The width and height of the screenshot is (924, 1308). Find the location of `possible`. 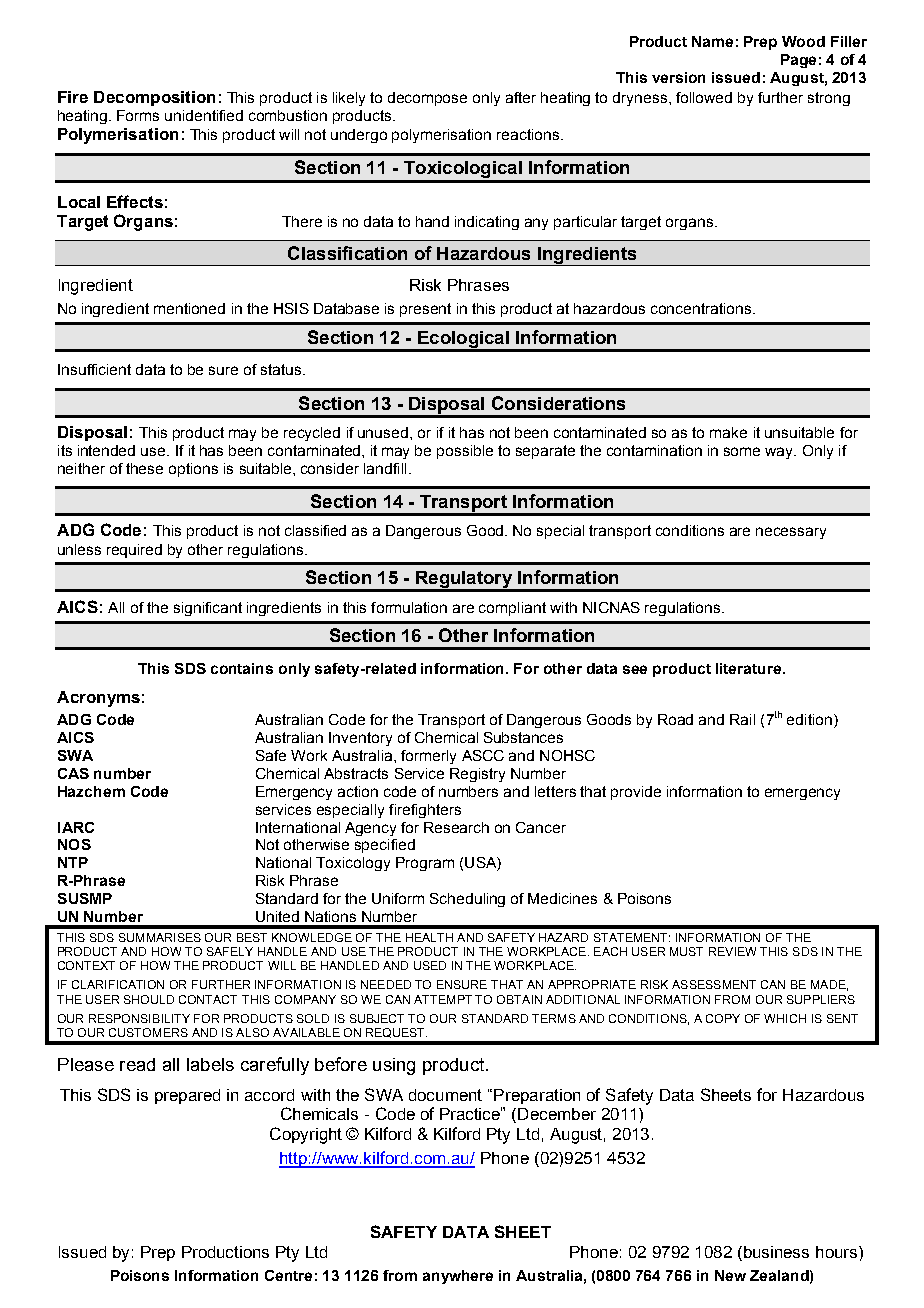

possible is located at coordinates (465, 452).
